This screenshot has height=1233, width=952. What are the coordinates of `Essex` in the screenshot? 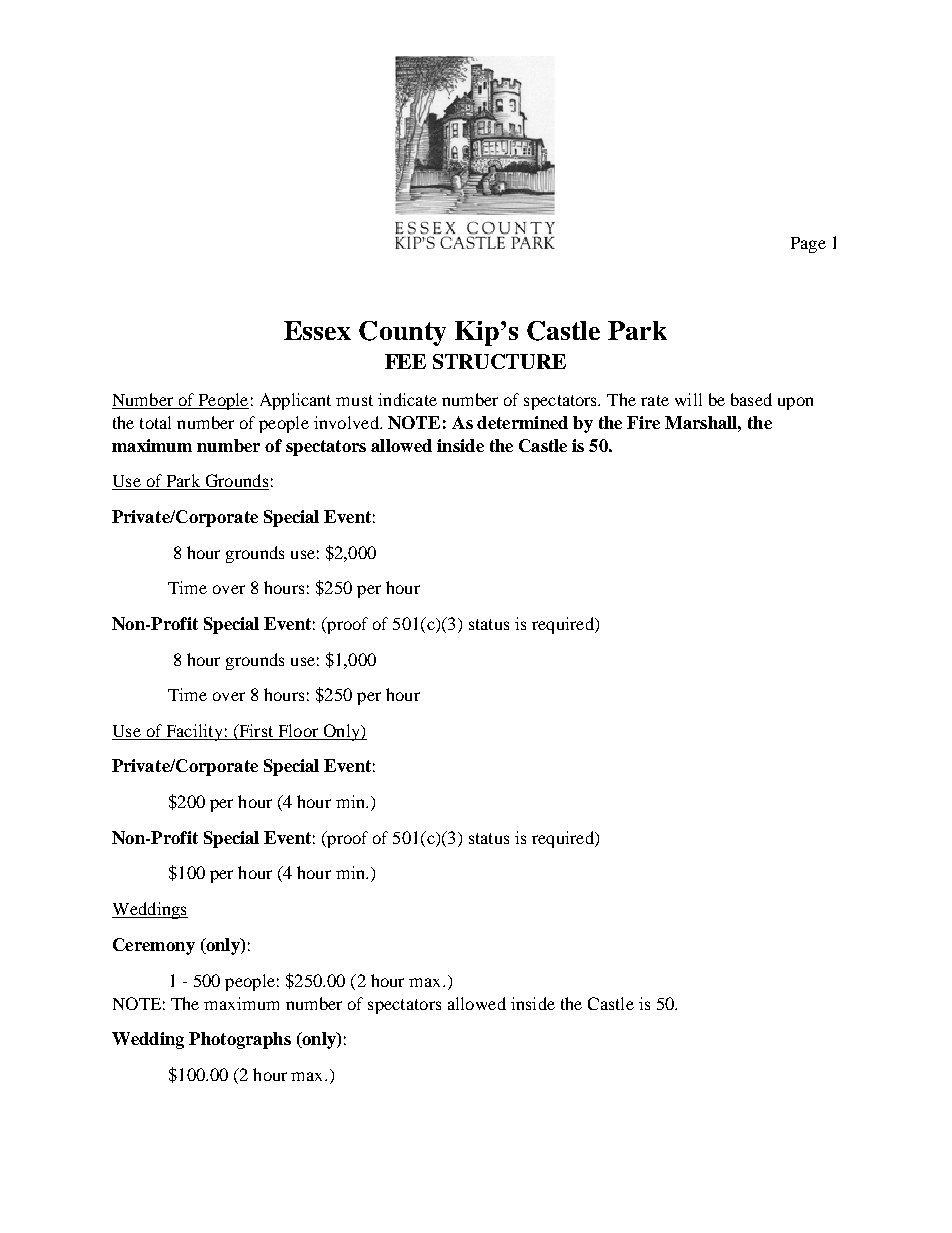 It's located at (317, 330).
